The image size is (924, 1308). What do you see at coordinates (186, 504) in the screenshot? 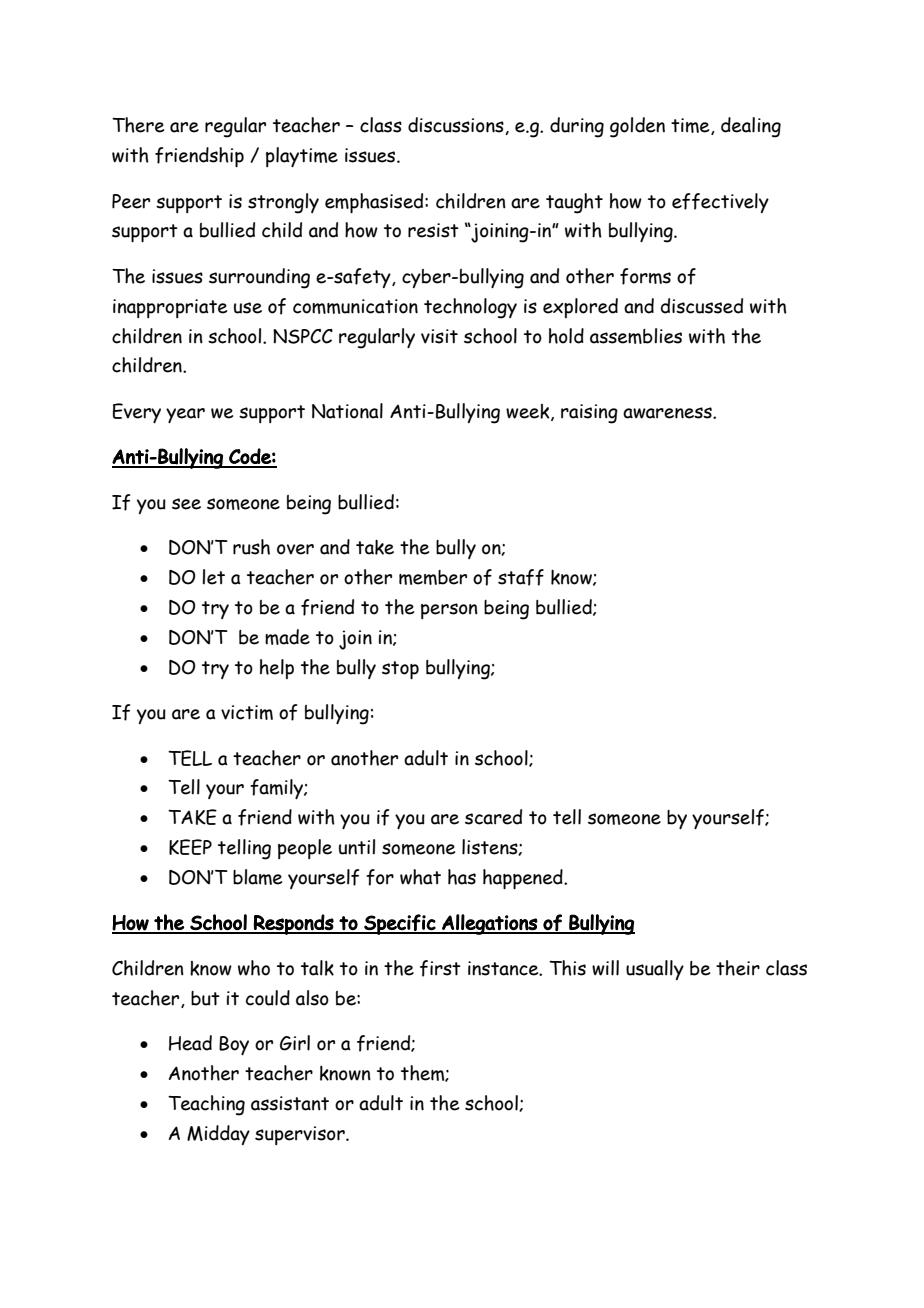
I see `see` at bounding box center [186, 504].
